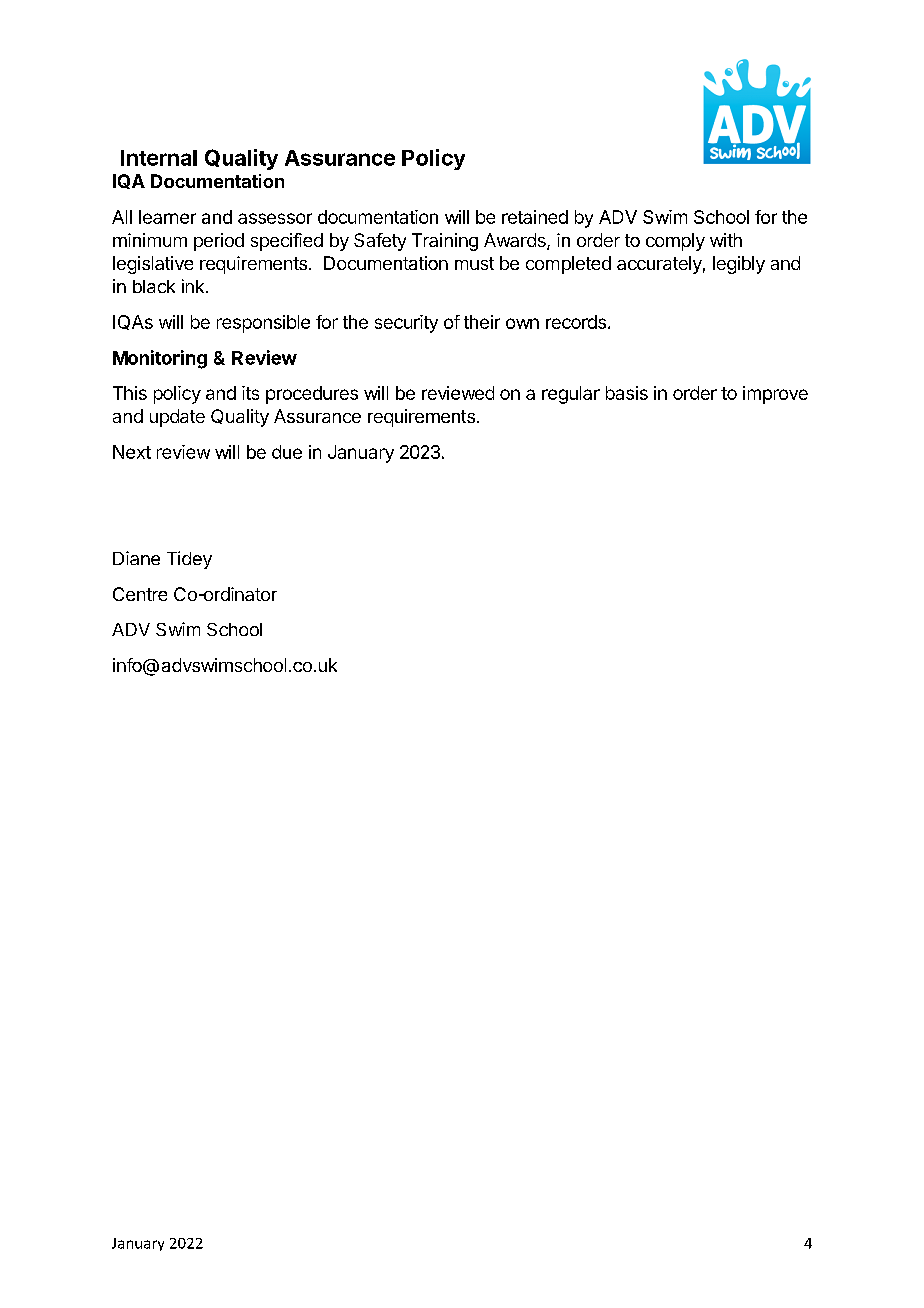 The height and width of the screenshot is (1308, 924). What do you see at coordinates (159, 158) in the screenshot?
I see `Internal` at bounding box center [159, 158].
